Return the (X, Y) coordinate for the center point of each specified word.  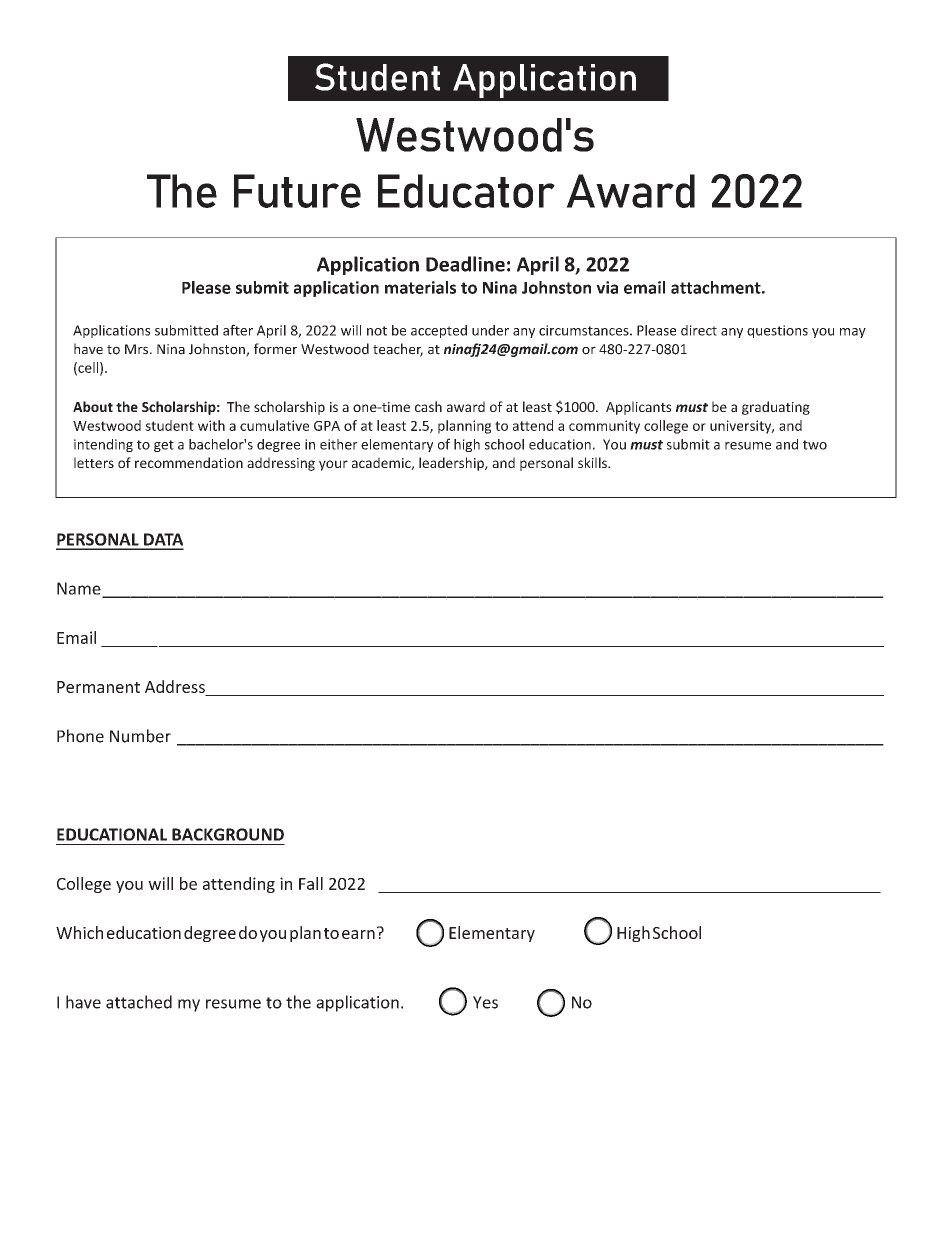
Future (297, 191)
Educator (466, 191)
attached (139, 1002)
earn (358, 934)
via (607, 287)
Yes (485, 1002)
